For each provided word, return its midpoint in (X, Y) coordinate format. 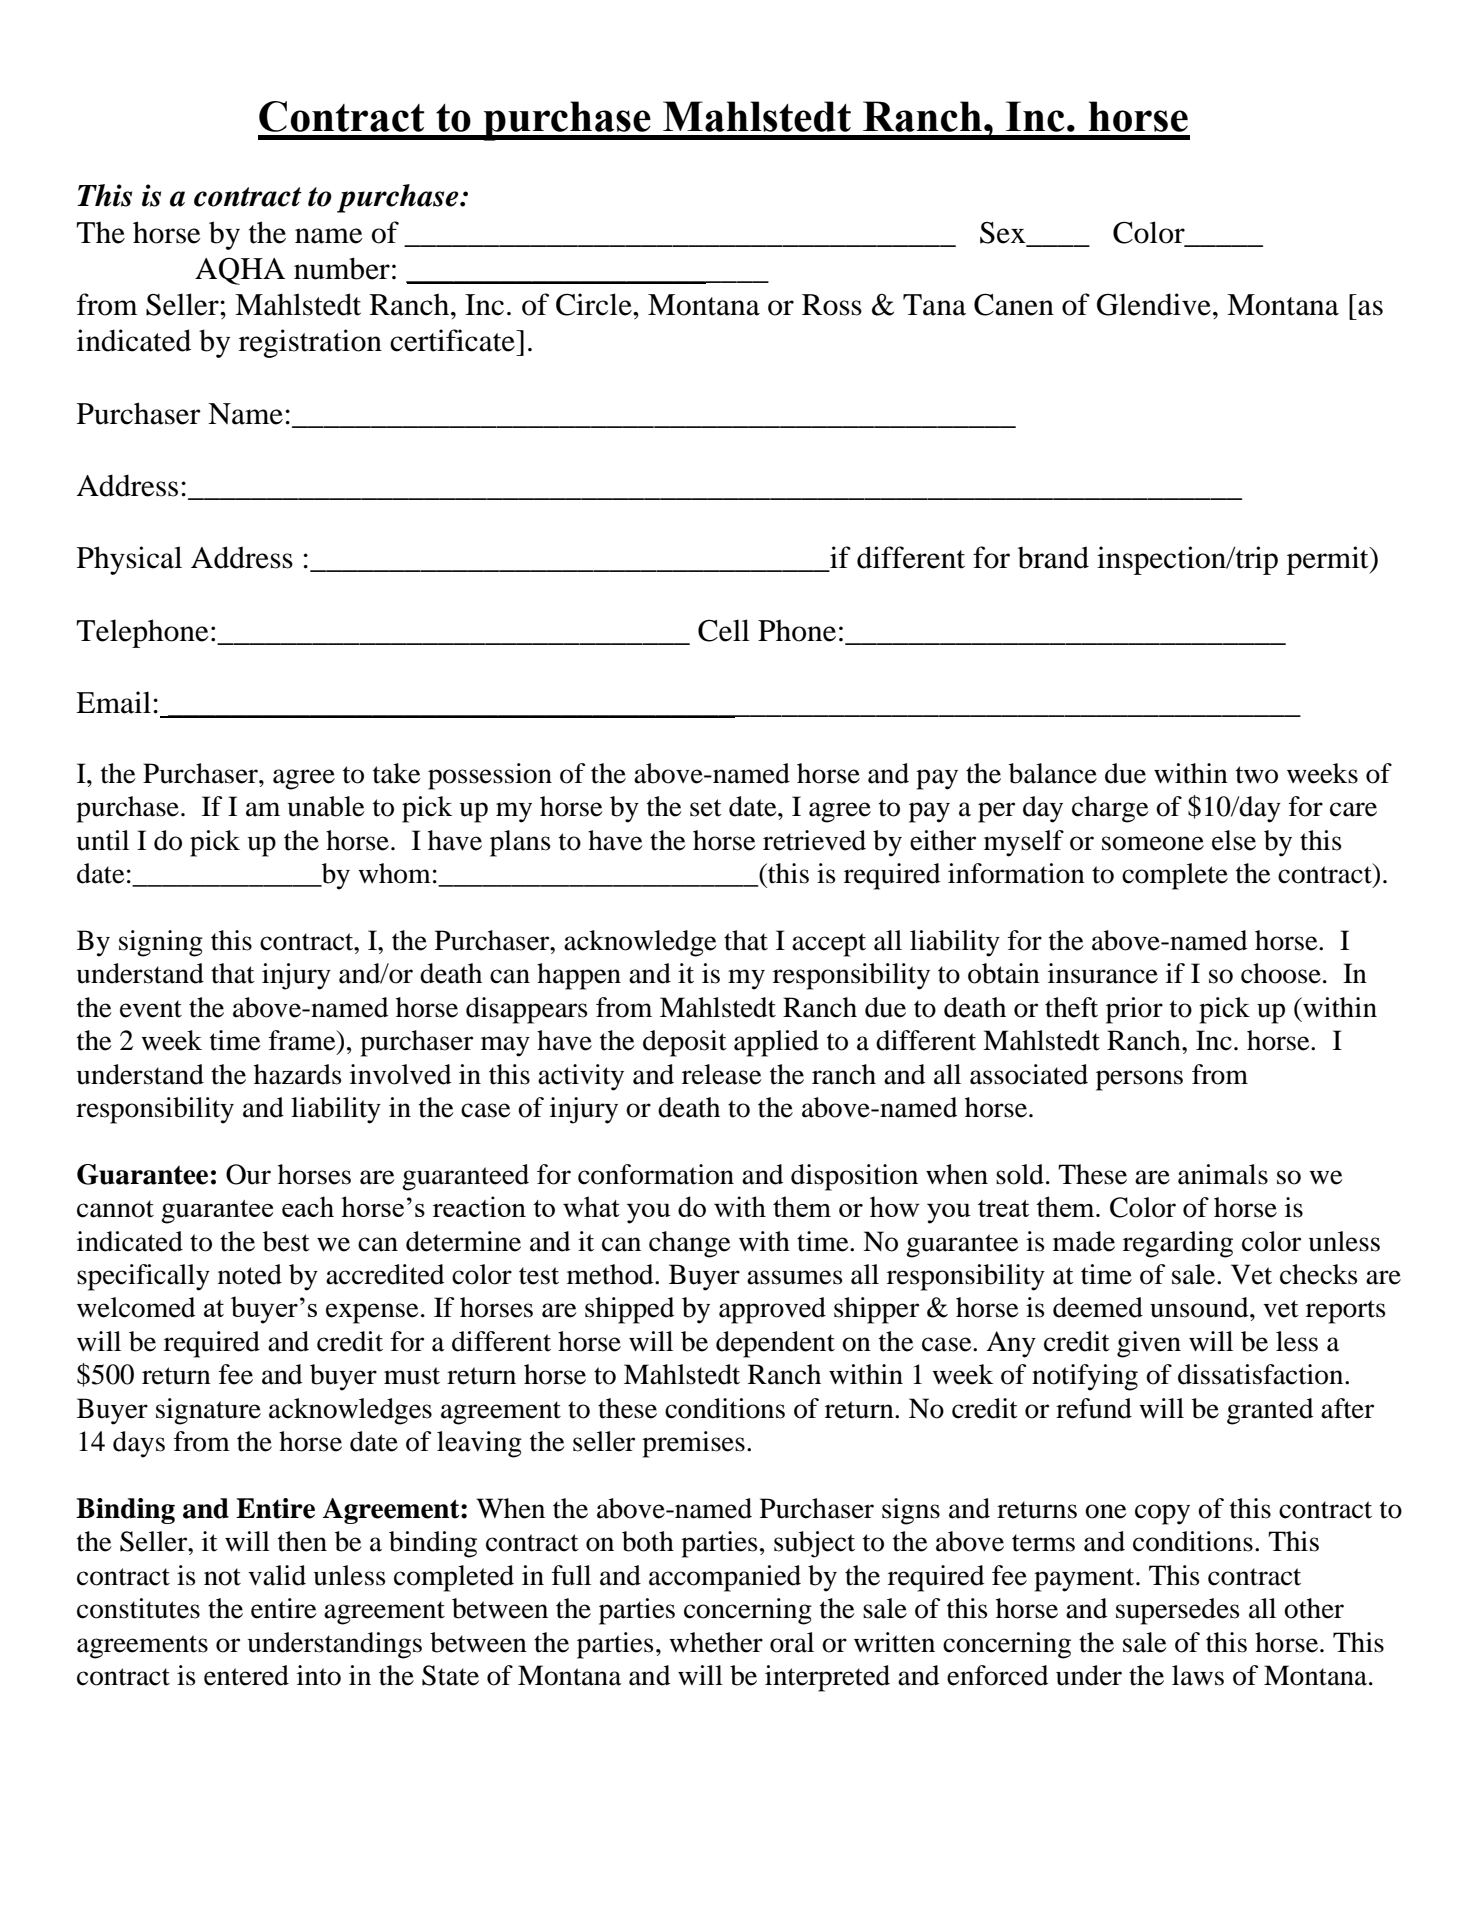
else (1234, 840)
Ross (832, 305)
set (706, 808)
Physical (129, 560)
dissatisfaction (1262, 1374)
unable (326, 806)
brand (1053, 557)
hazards (298, 1074)
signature (208, 1411)
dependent (775, 1344)
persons (1139, 1080)
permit (1329, 560)
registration (310, 343)
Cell (724, 630)
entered (246, 1675)
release (722, 1074)
